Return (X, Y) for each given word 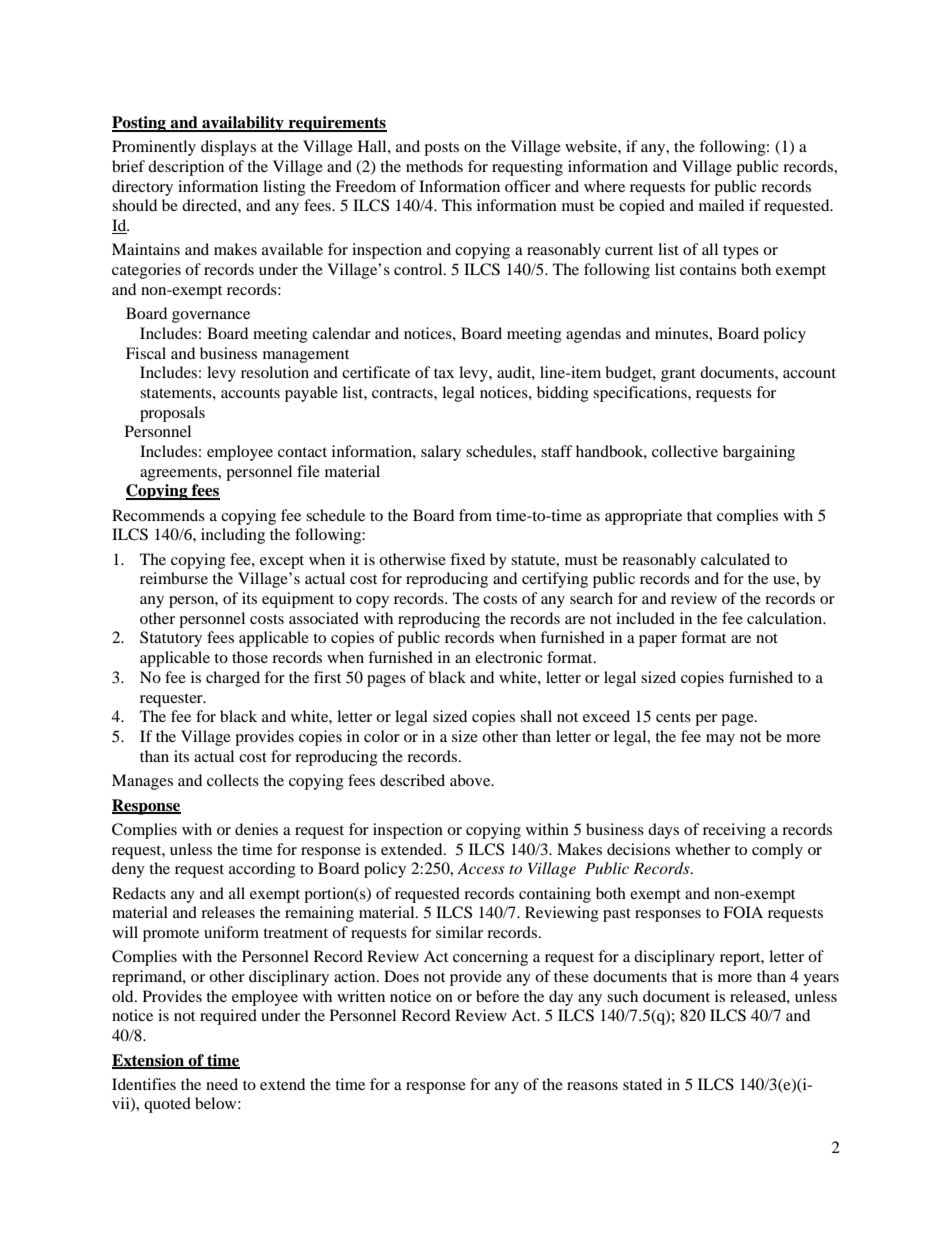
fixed (467, 559)
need (222, 1084)
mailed (721, 205)
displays (228, 148)
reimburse (174, 578)
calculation (786, 618)
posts (441, 149)
